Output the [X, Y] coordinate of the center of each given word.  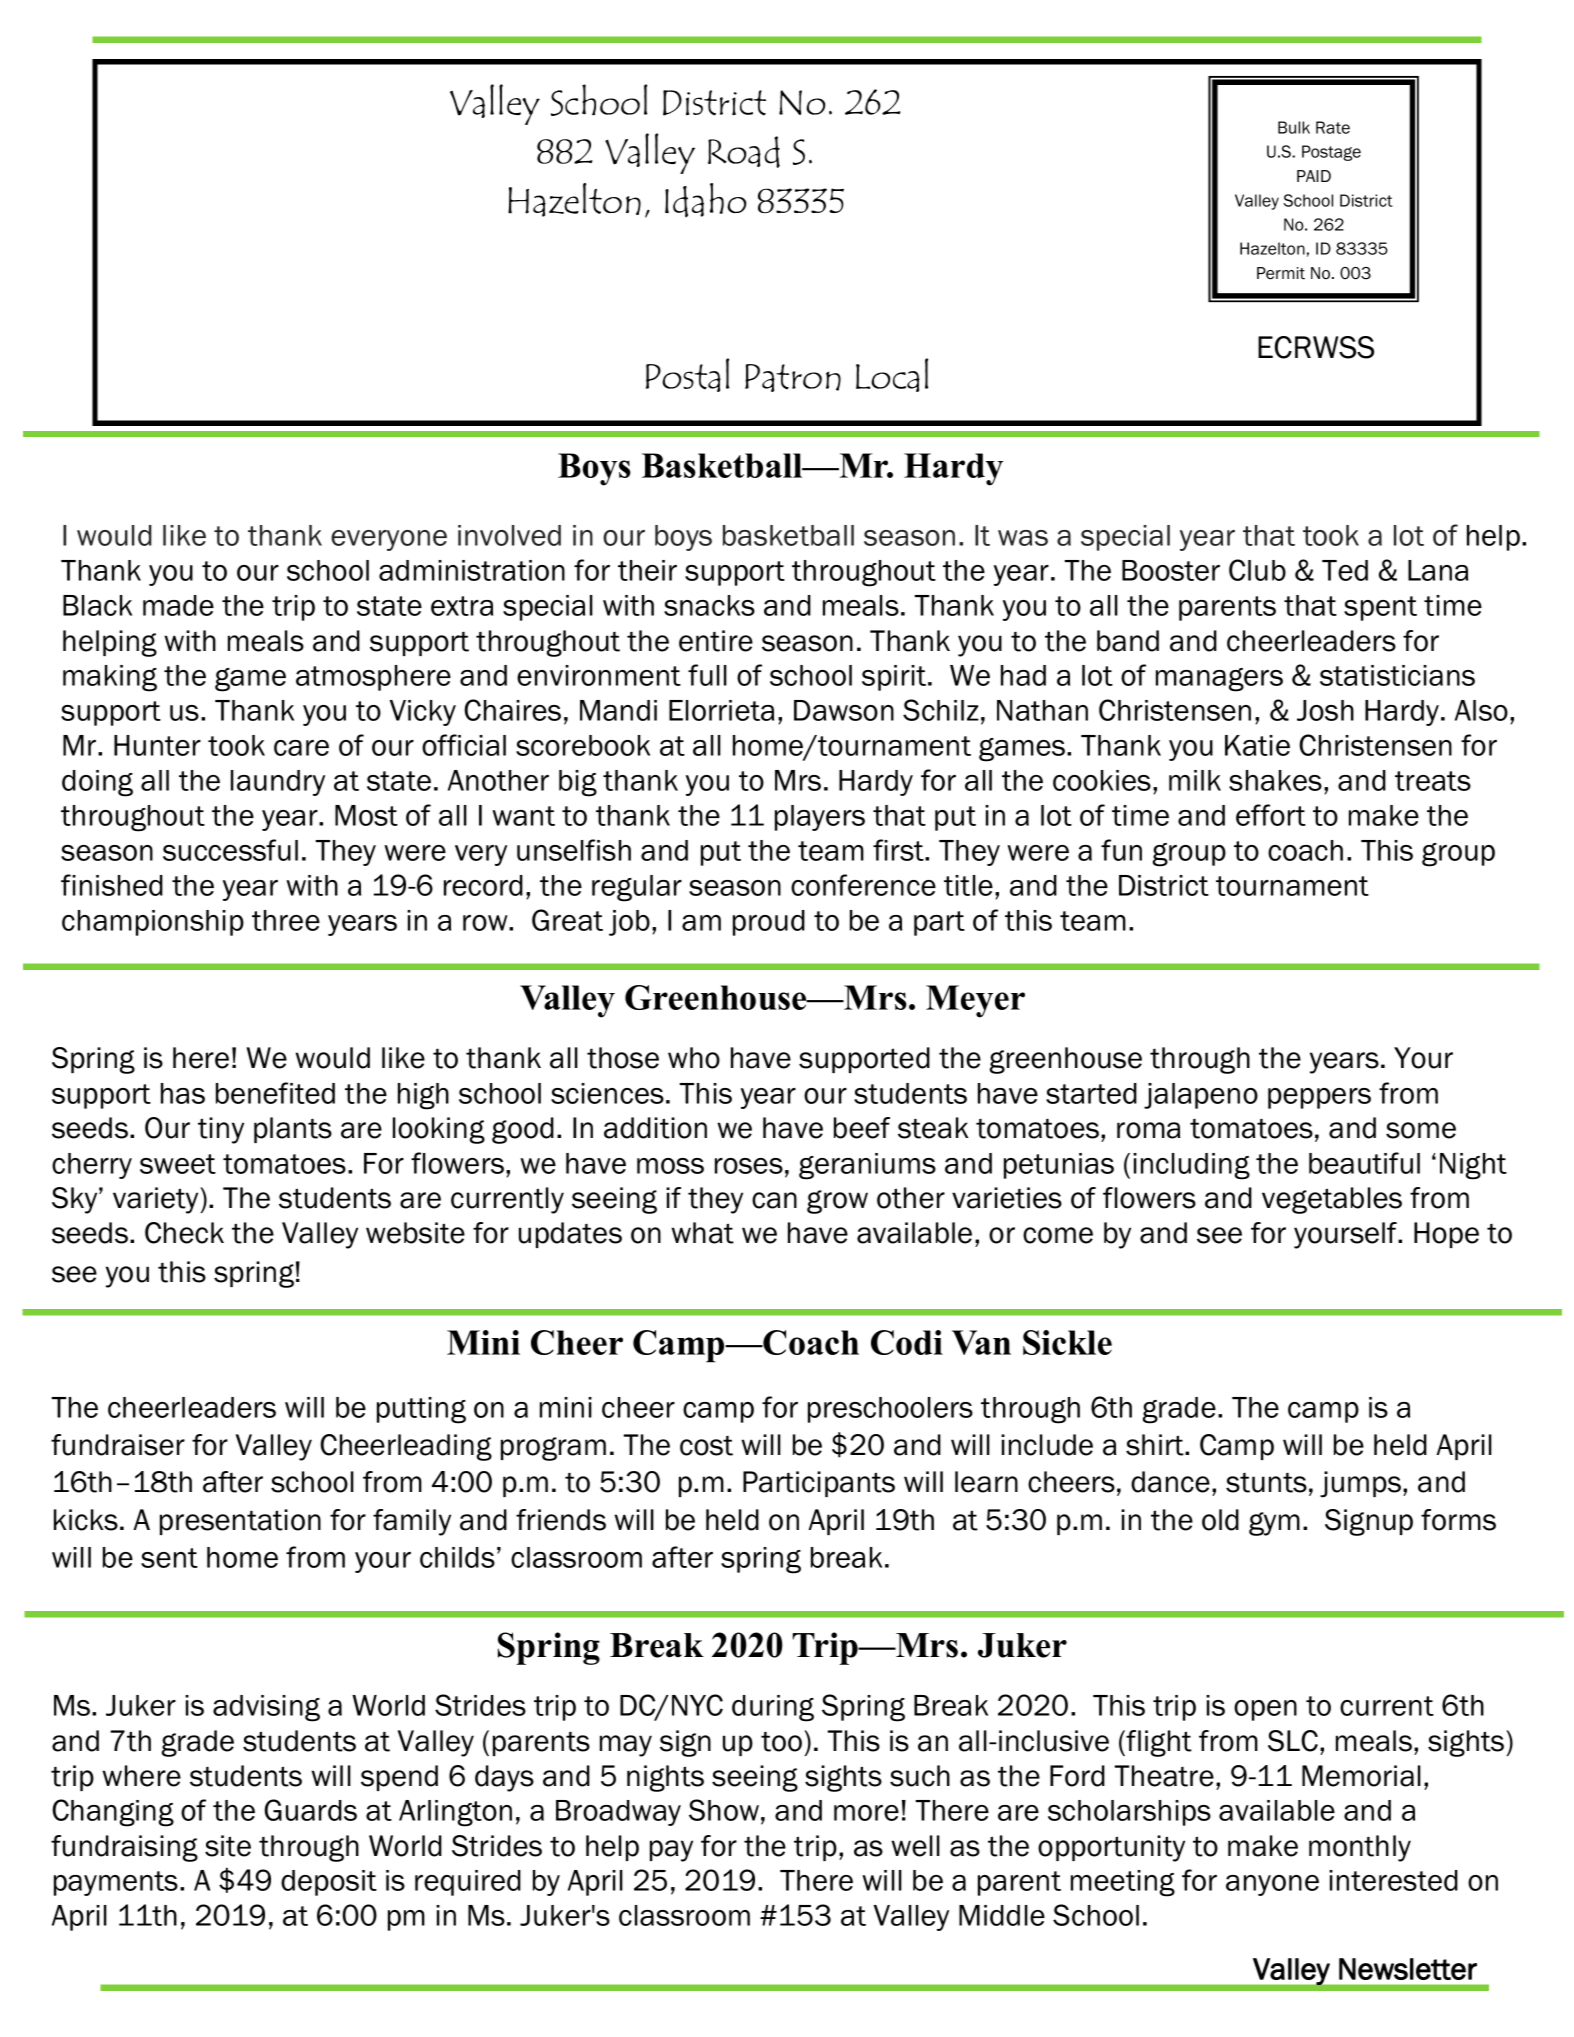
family [412, 1522]
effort [1271, 815]
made [178, 605]
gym [1274, 1524]
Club [1257, 570]
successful [230, 850]
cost [706, 1446]
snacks [709, 605]
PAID [1314, 176]
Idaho [705, 200]
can [774, 1200]
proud [769, 923]
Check [184, 1233]
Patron [793, 378]
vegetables [1332, 1200]
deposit [329, 1883]
